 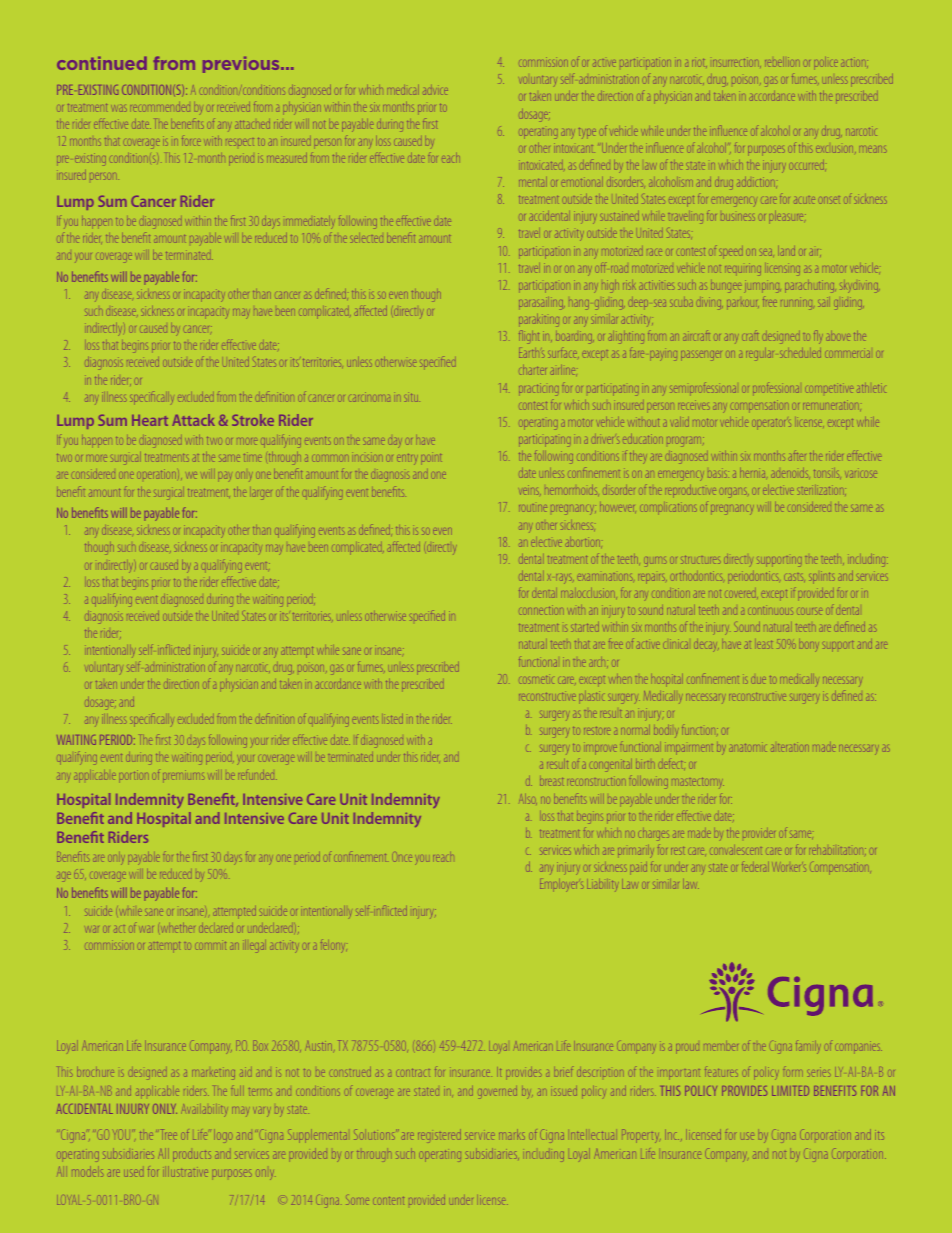 What do you see at coordinates (759, 833) in the document?
I see `provider` at bounding box center [759, 833].
